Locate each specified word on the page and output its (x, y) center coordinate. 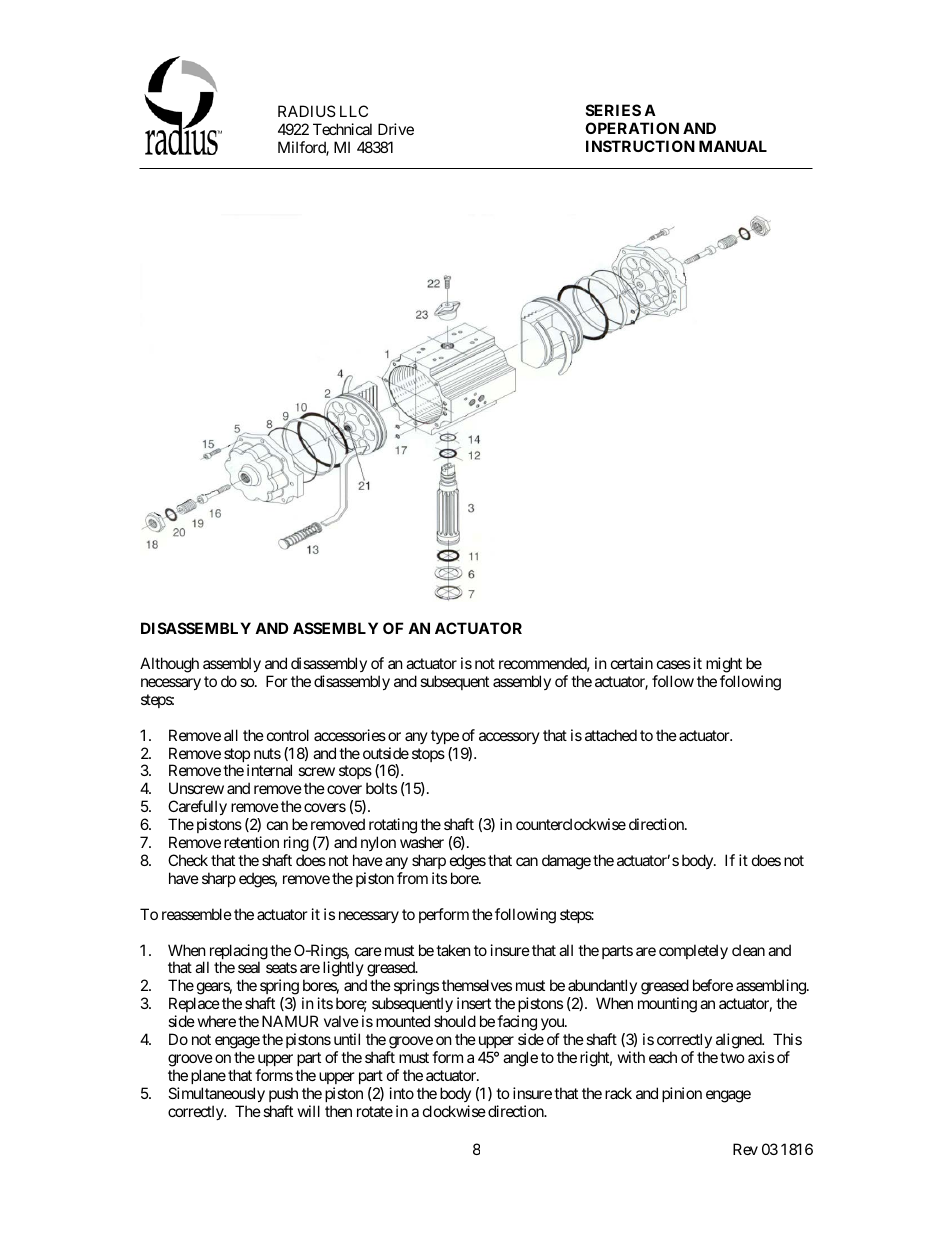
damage (566, 862)
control (288, 735)
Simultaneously (216, 1094)
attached (611, 735)
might (724, 665)
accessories (350, 735)
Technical (342, 129)
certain (632, 663)
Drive (396, 129)
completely (693, 951)
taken (453, 950)
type (445, 737)
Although (169, 665)
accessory (509, 738)
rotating (393, 827)
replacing (237, 953)
